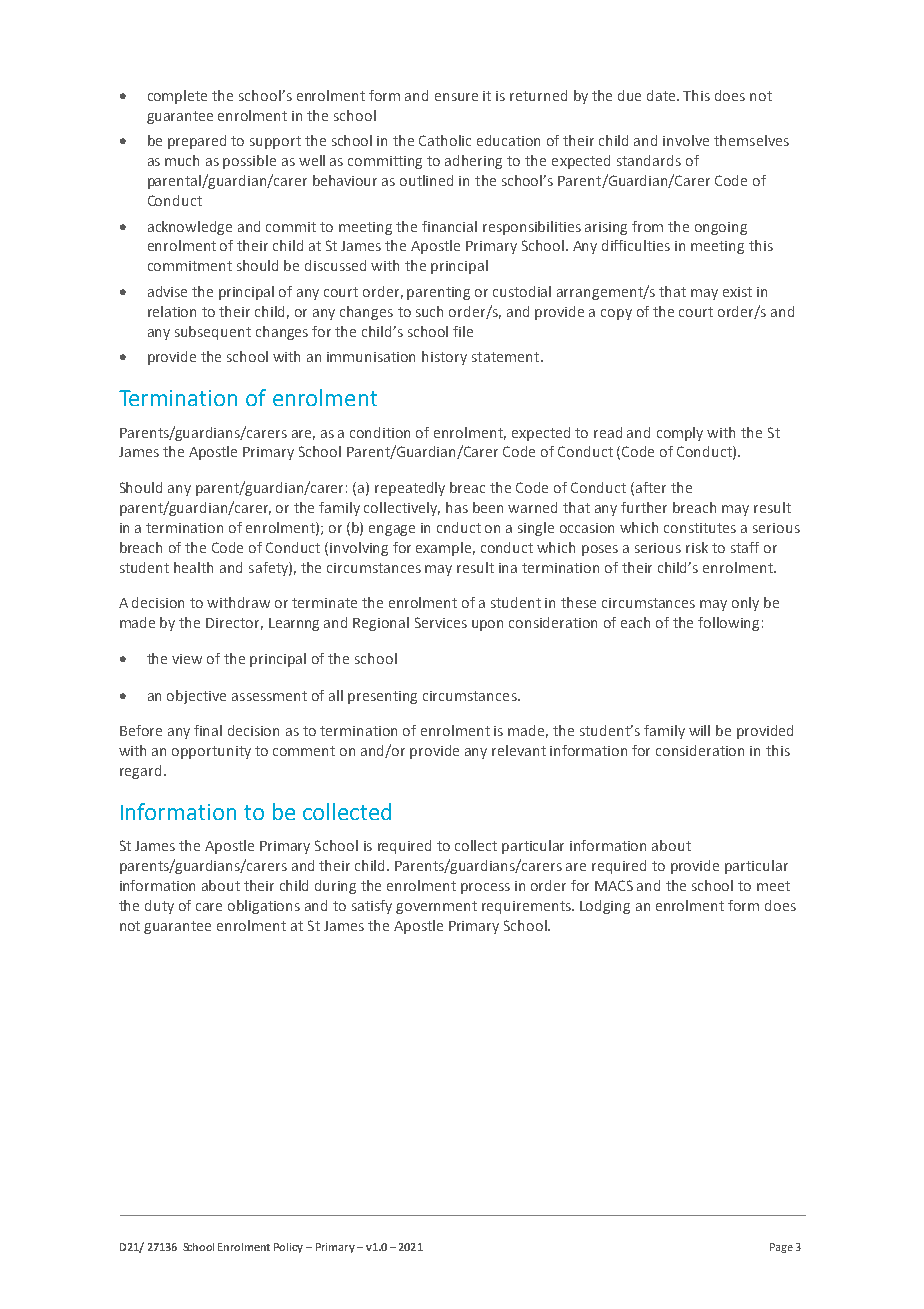  I want to click on process, so click(485, 888).
